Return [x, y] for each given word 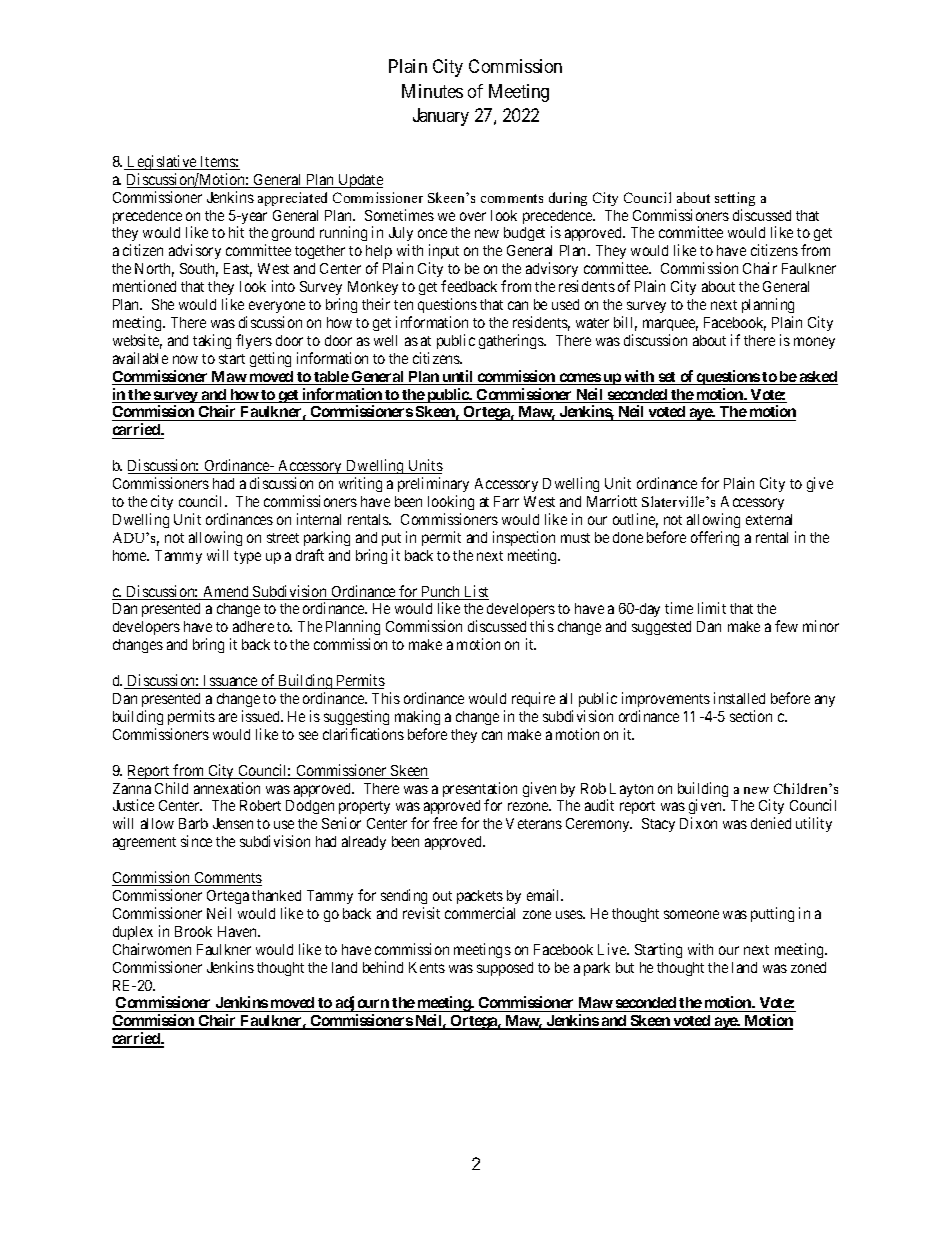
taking [212, 341]
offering [715, 538]
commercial [480, 913]
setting [735, 199]
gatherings [512, 341]
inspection [524, 538]
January [441, 117]
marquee [670, 325]
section [751, 716]
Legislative [162, 162]
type [247, 557]
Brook [193, 931]
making [417, 717]
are [228, 717]
